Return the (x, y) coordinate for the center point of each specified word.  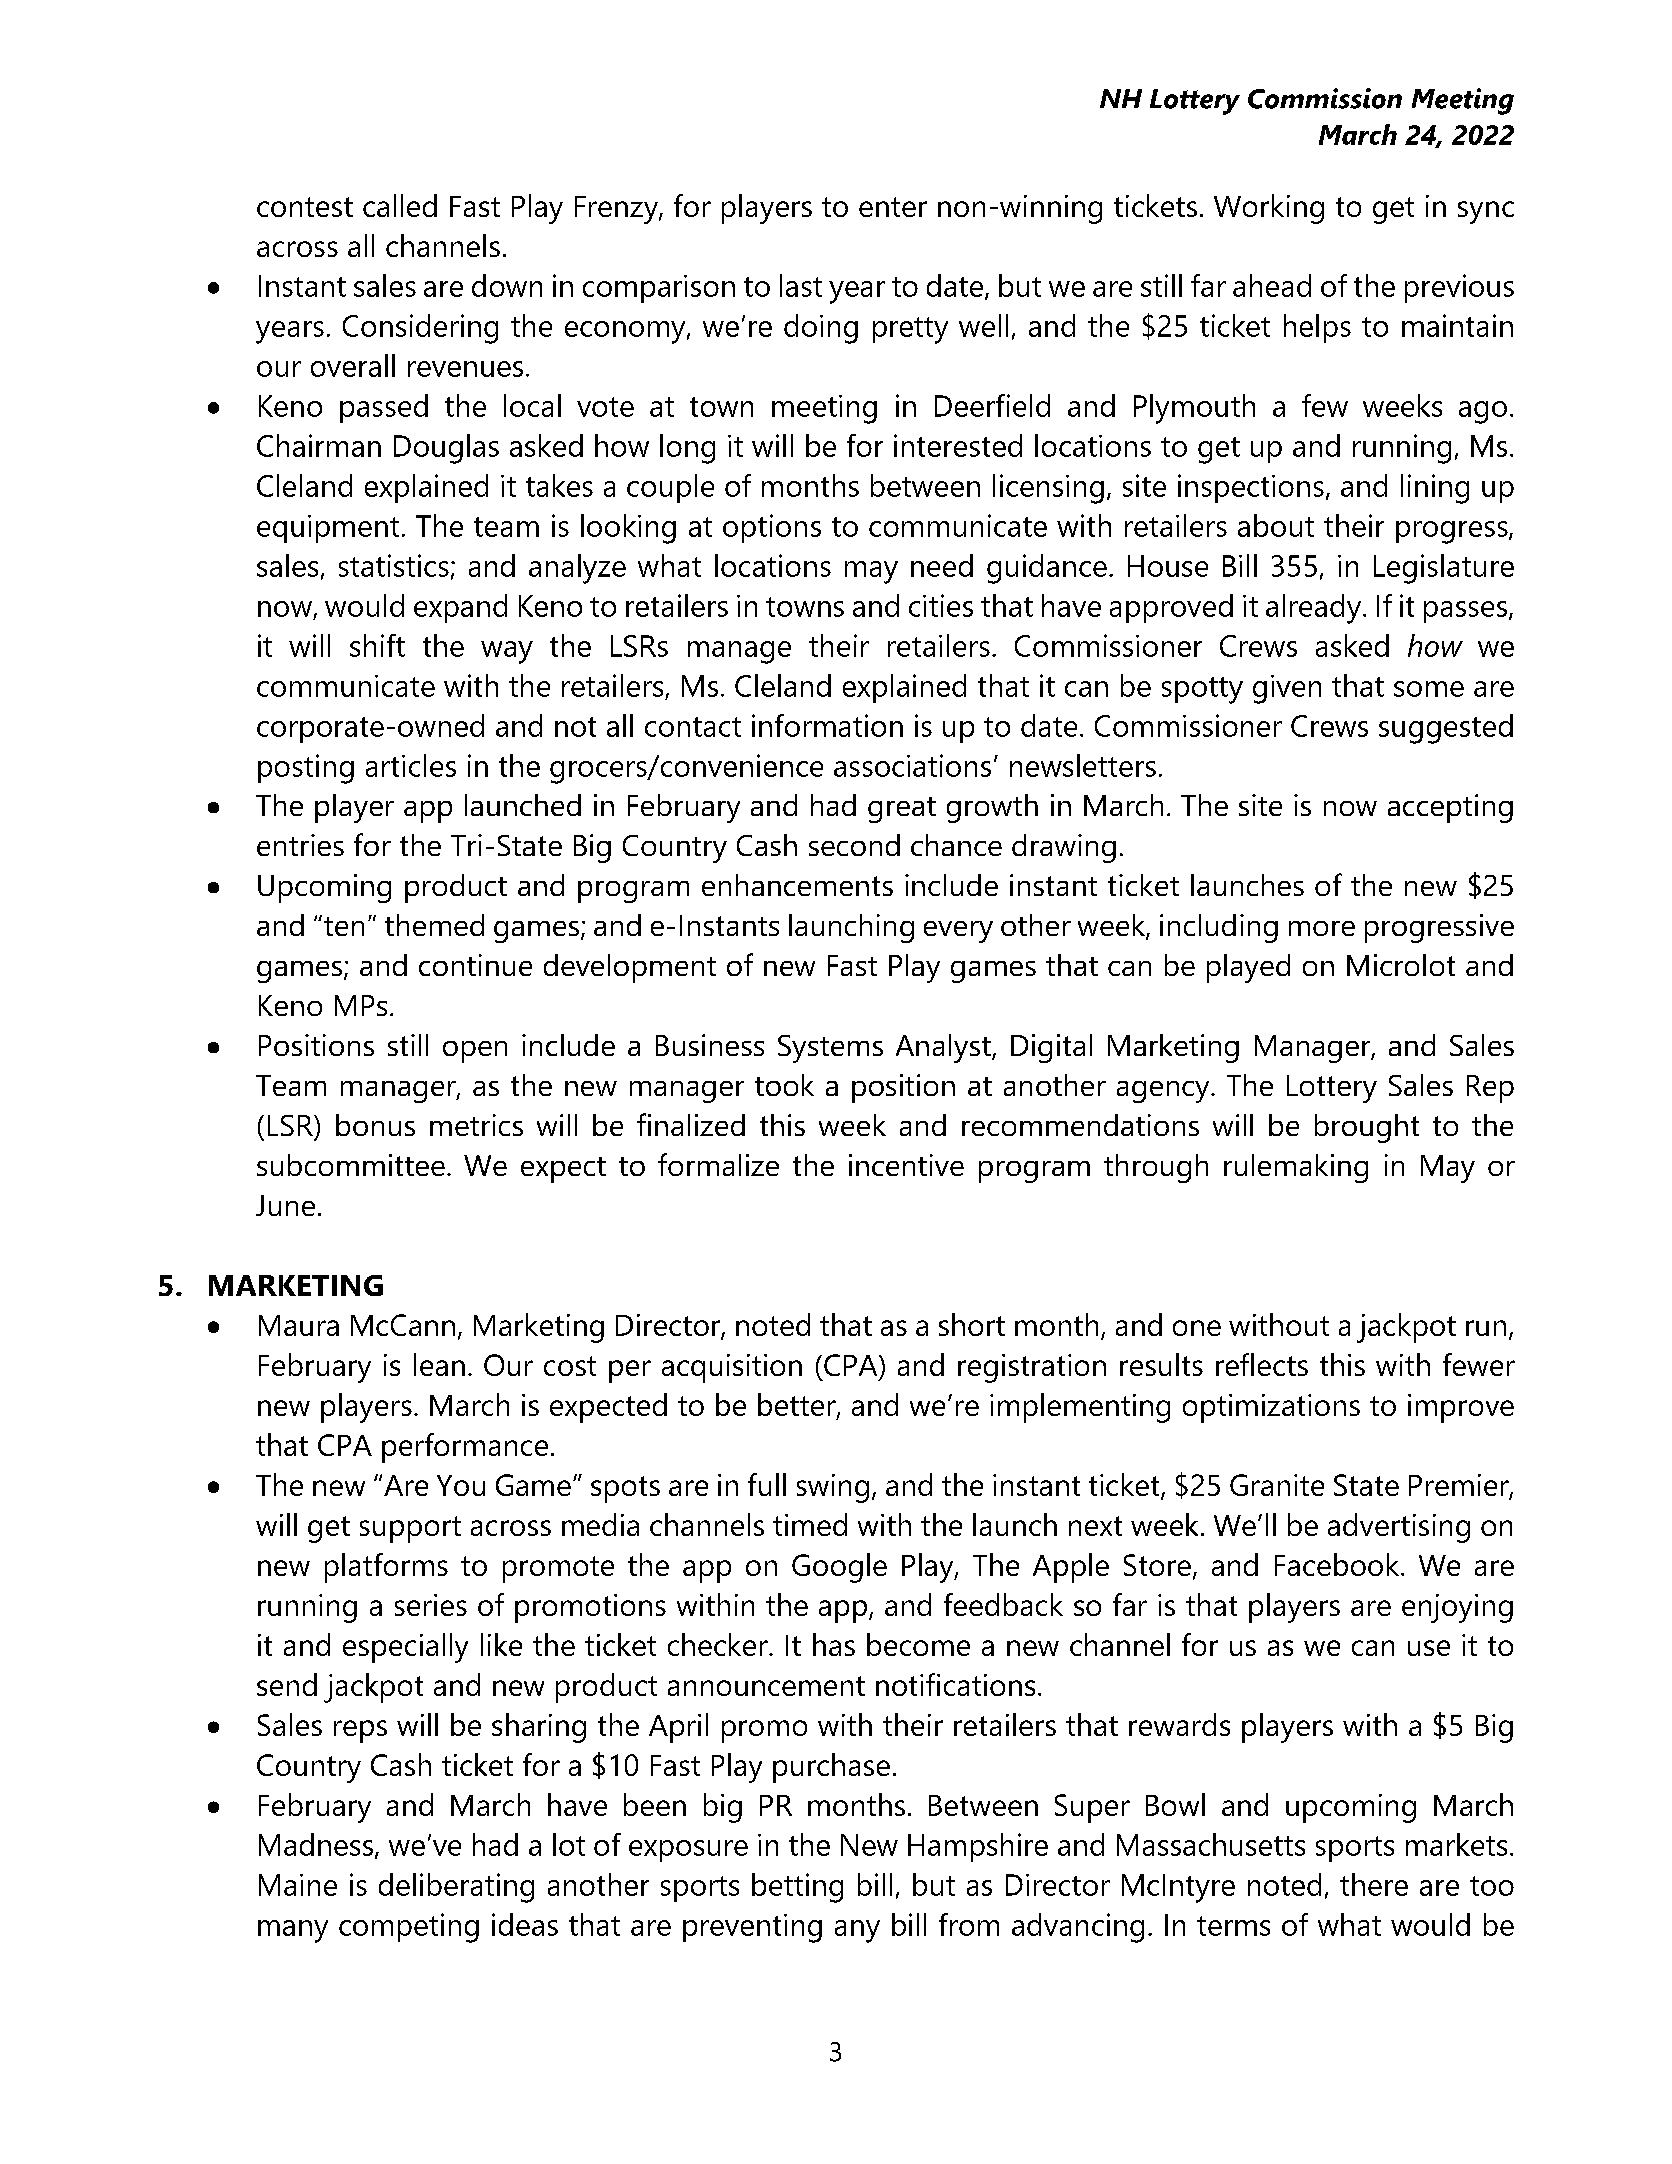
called (400, 205)
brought (1367, 1128)
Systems (830, 1049)
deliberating (456, 1888)
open (475, 1052)
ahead (1272, 285)
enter (893, 207)
